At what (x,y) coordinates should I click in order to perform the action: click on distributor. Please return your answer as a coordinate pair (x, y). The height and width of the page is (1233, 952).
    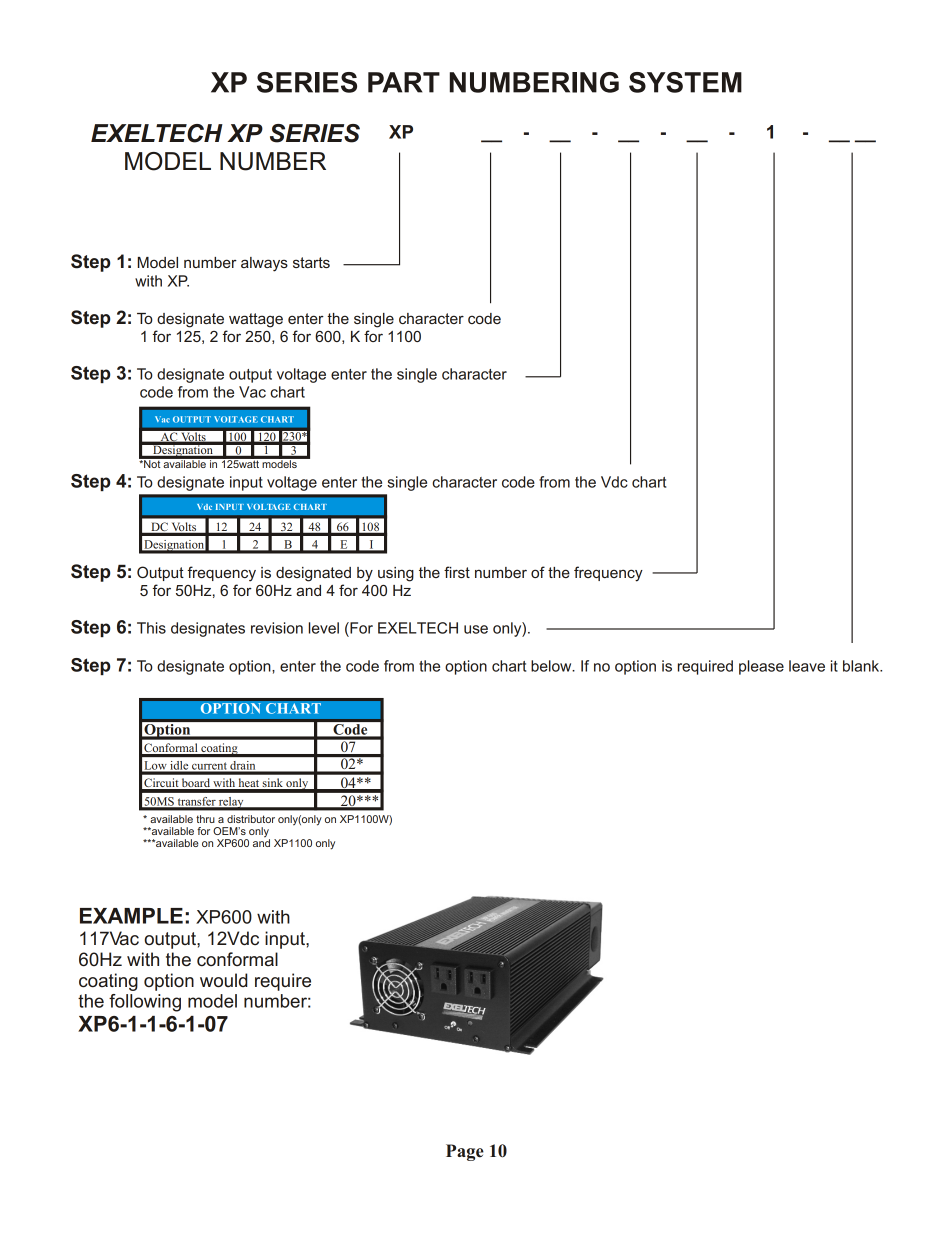
    Looking at the image, I should click on (251, 819).
